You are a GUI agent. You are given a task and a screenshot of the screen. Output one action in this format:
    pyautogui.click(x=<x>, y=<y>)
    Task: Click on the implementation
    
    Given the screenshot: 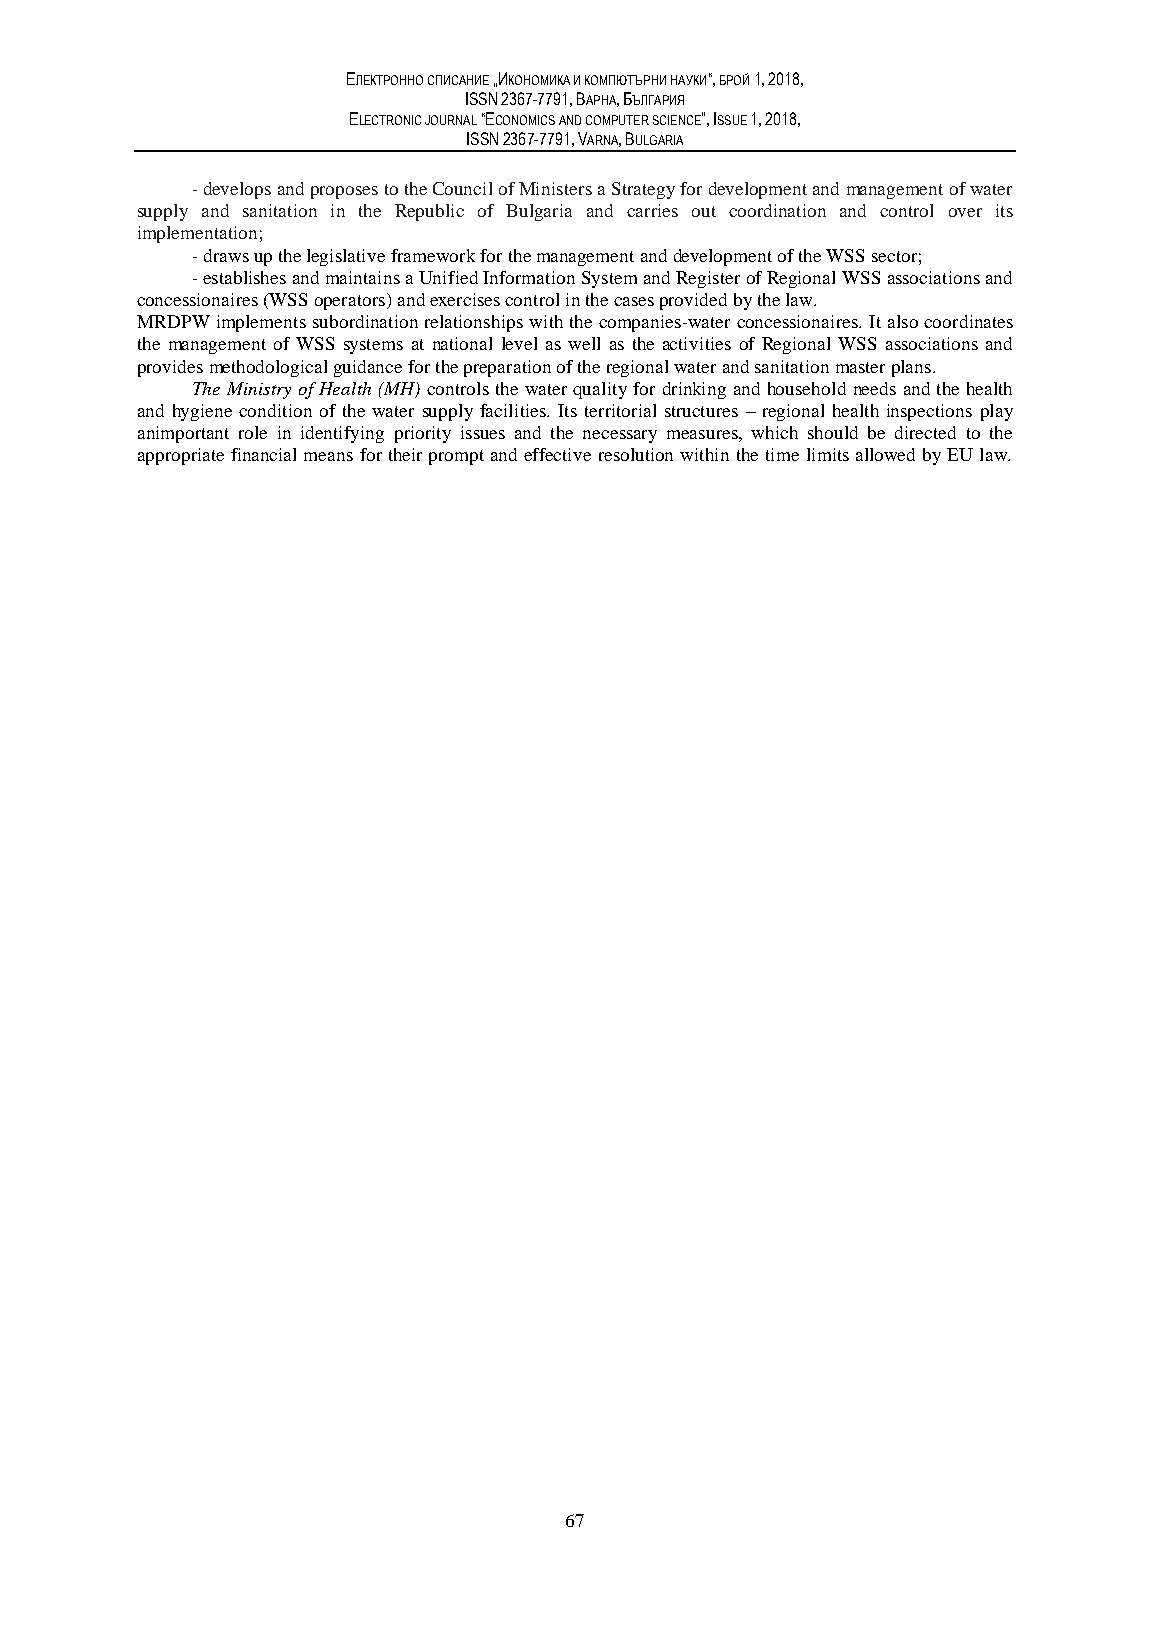 What is the action you would take?
    pyautogui.click(x=197, y=234)
